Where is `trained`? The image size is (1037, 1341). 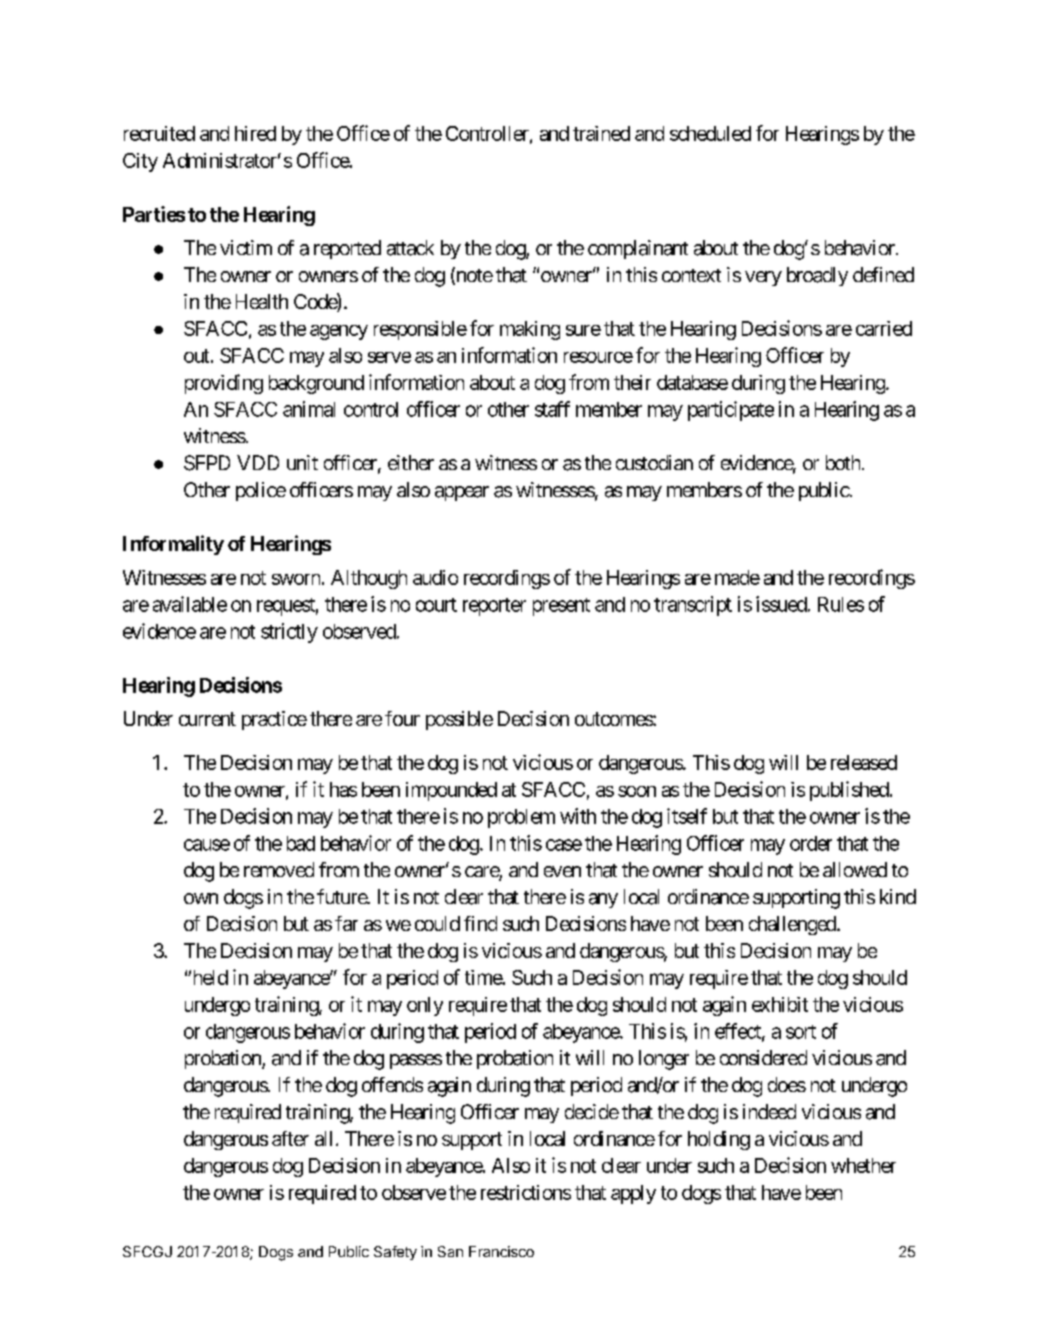 trained is located at coordinates (601, 133).
